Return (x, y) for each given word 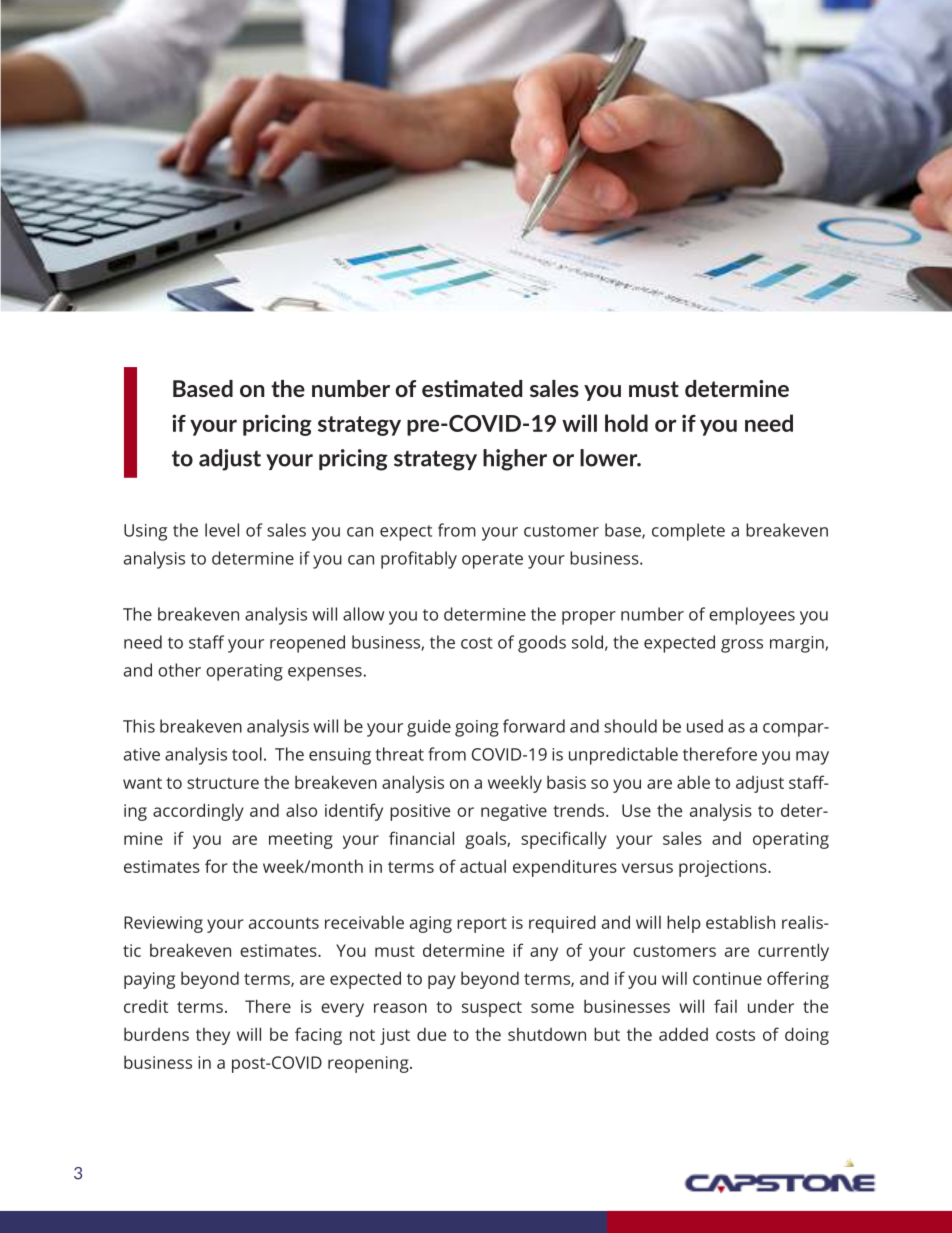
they (213, 1036)
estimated (472, 388)
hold (626, 423)
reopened (307, 644)
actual (483, 866)
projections (724, 868)
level (222, 530)
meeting (301, 840)
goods (542, 644)
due (431, 1034)
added (683, 1034)
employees (752, 616)
